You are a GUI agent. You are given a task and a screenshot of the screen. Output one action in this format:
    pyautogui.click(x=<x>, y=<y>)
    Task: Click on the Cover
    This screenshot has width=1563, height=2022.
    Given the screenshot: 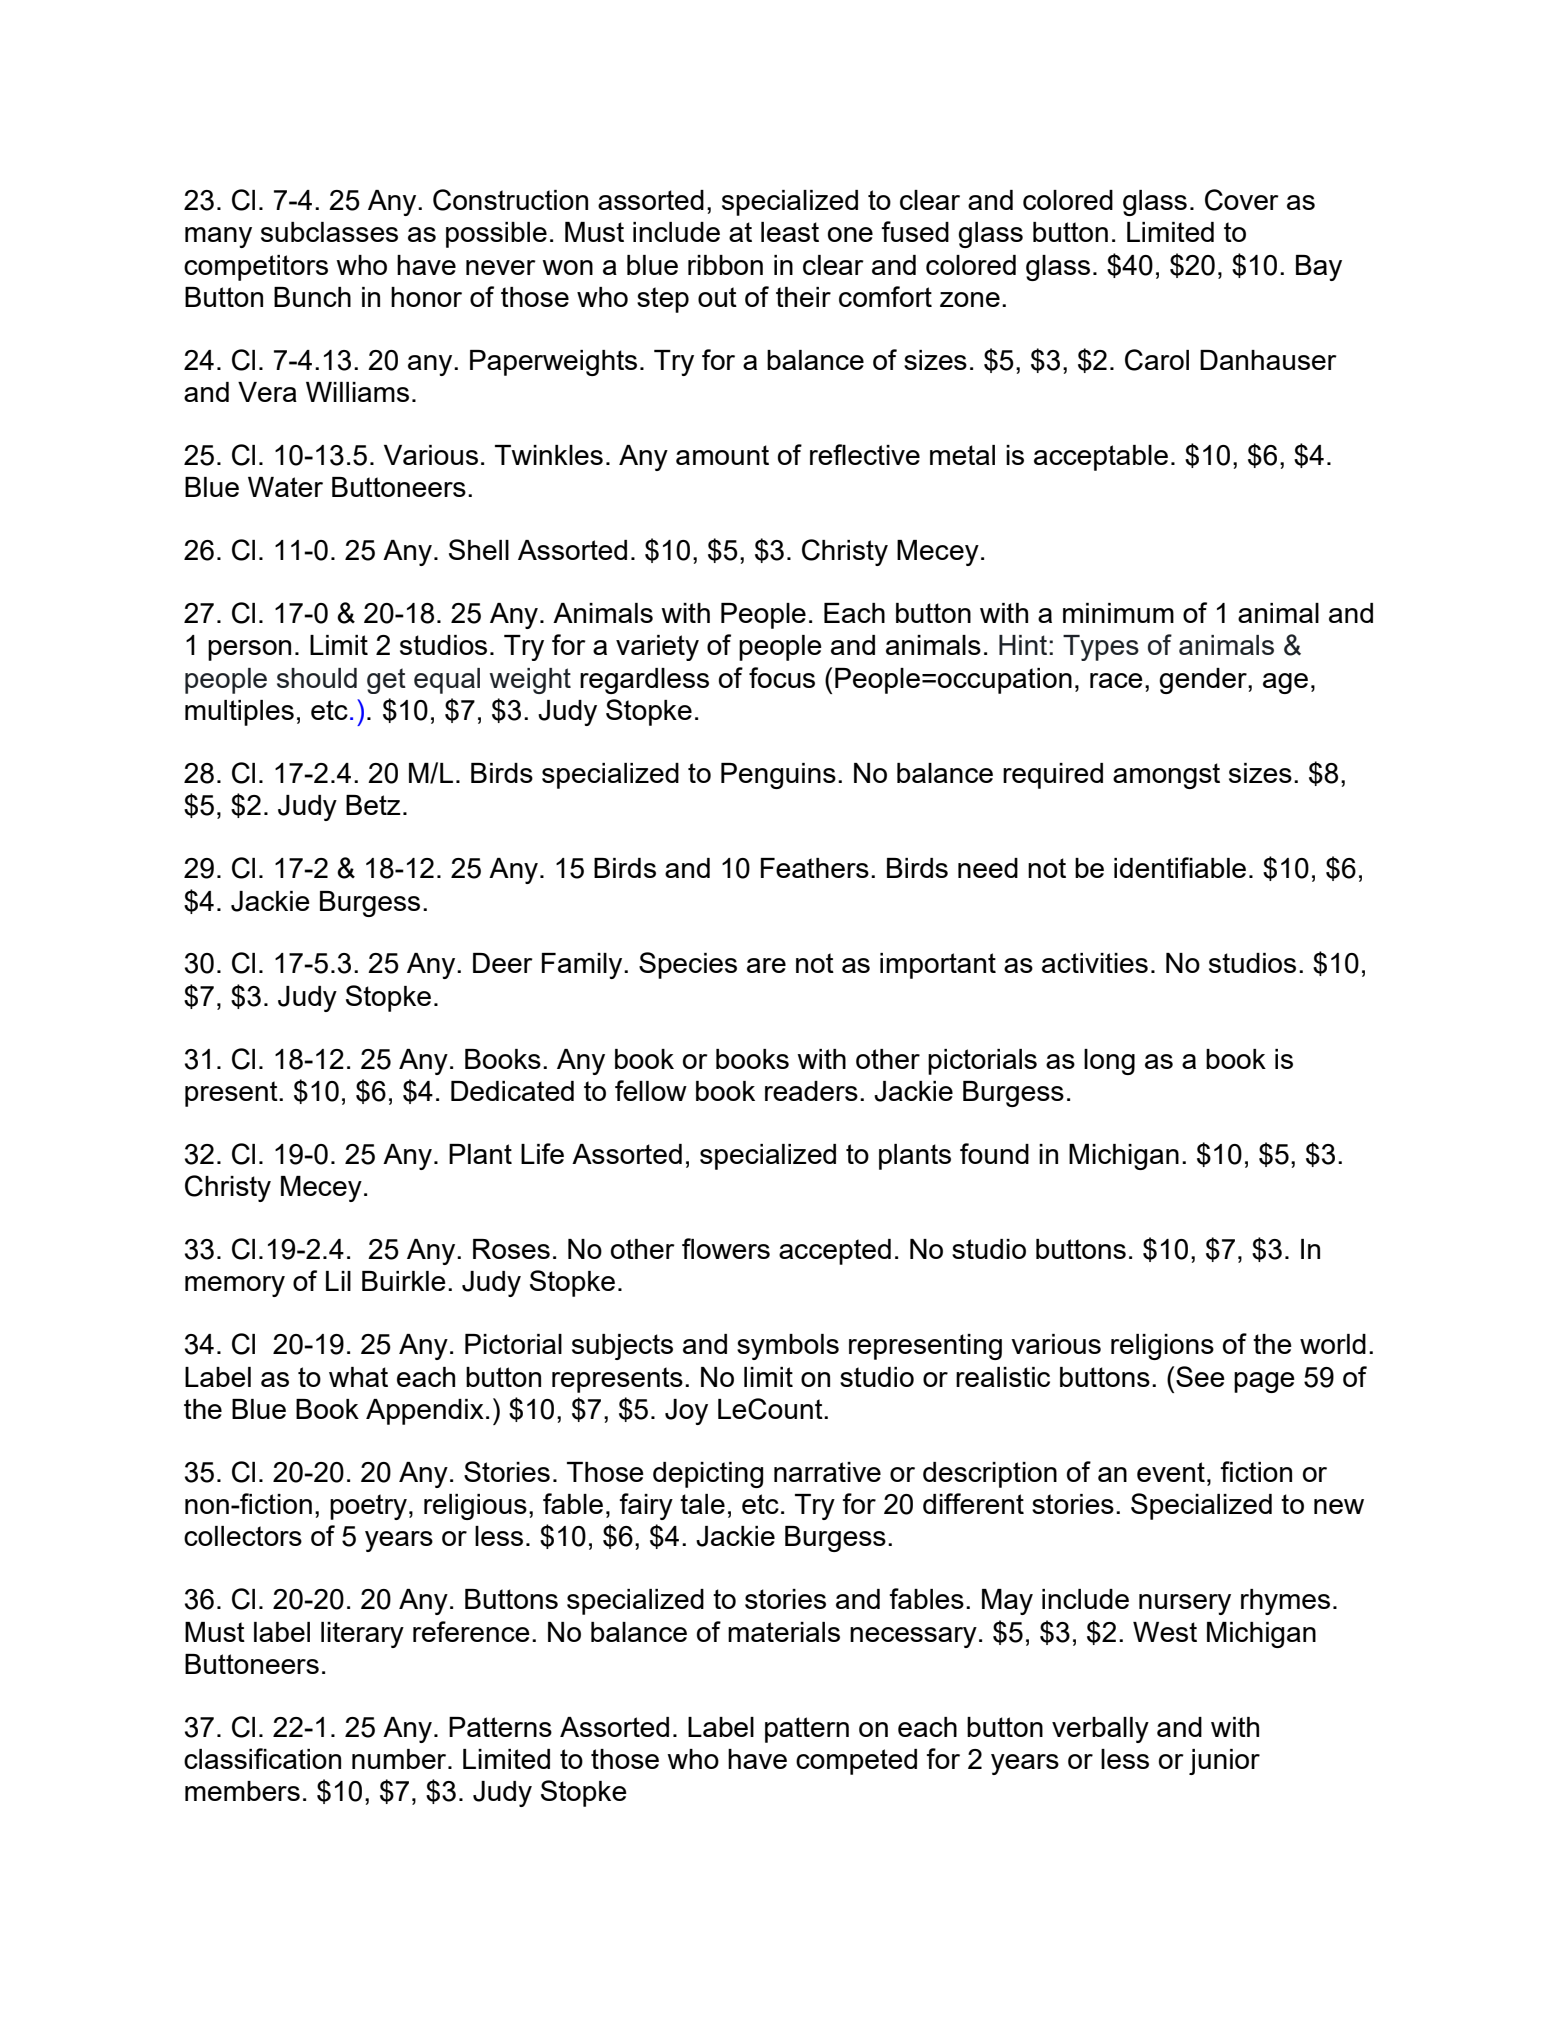 What is the action you would take?
    pyautogui.click(x=1242, y=200)
